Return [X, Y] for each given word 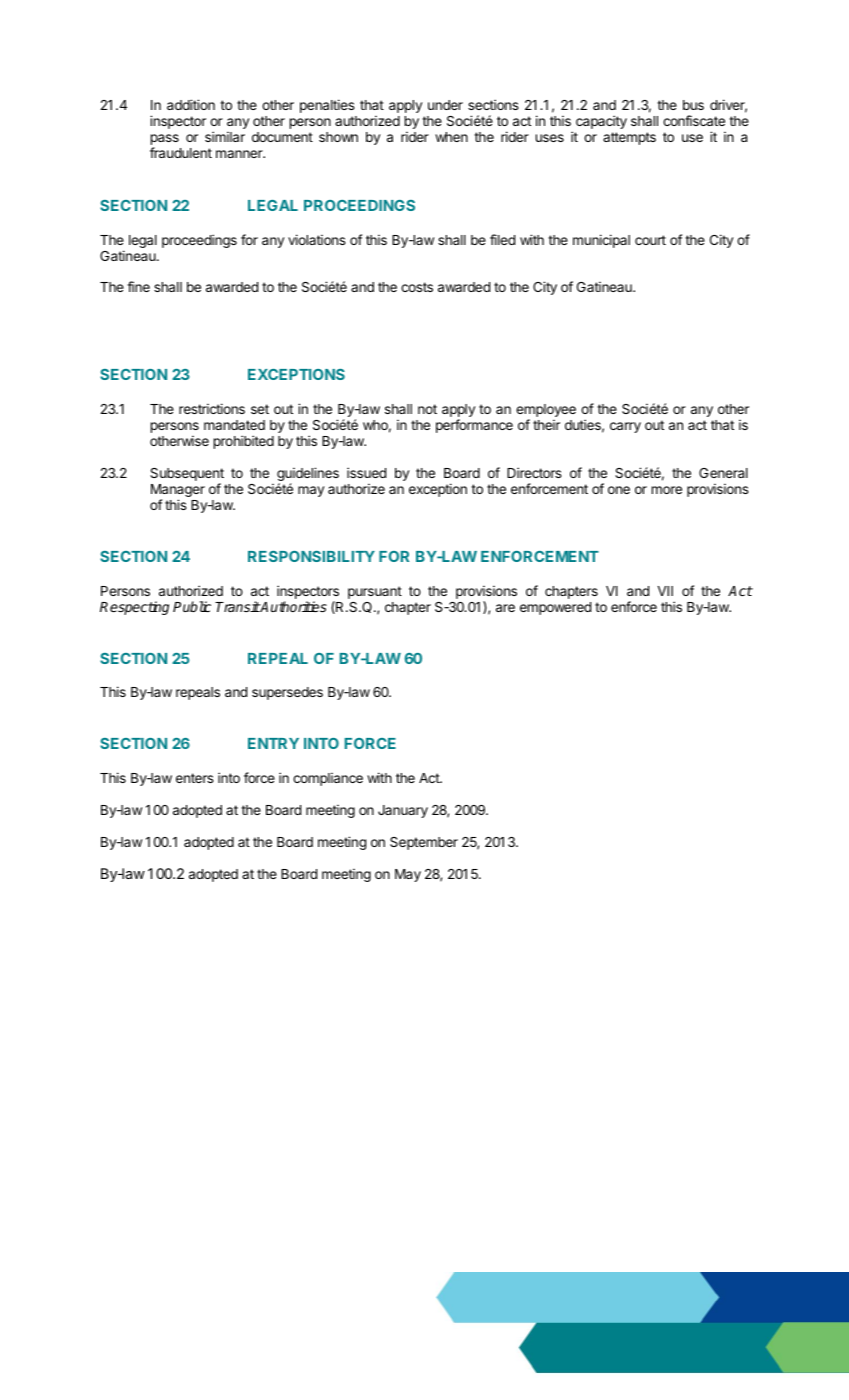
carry [625, 427]
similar [225, 136]
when [451, 137]
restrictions [212, 408]
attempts [629, 138]
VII [665, 591]
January [403, 811]
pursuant [375, 592]
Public [192, 606]
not [427, 409]
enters [195, 778]
